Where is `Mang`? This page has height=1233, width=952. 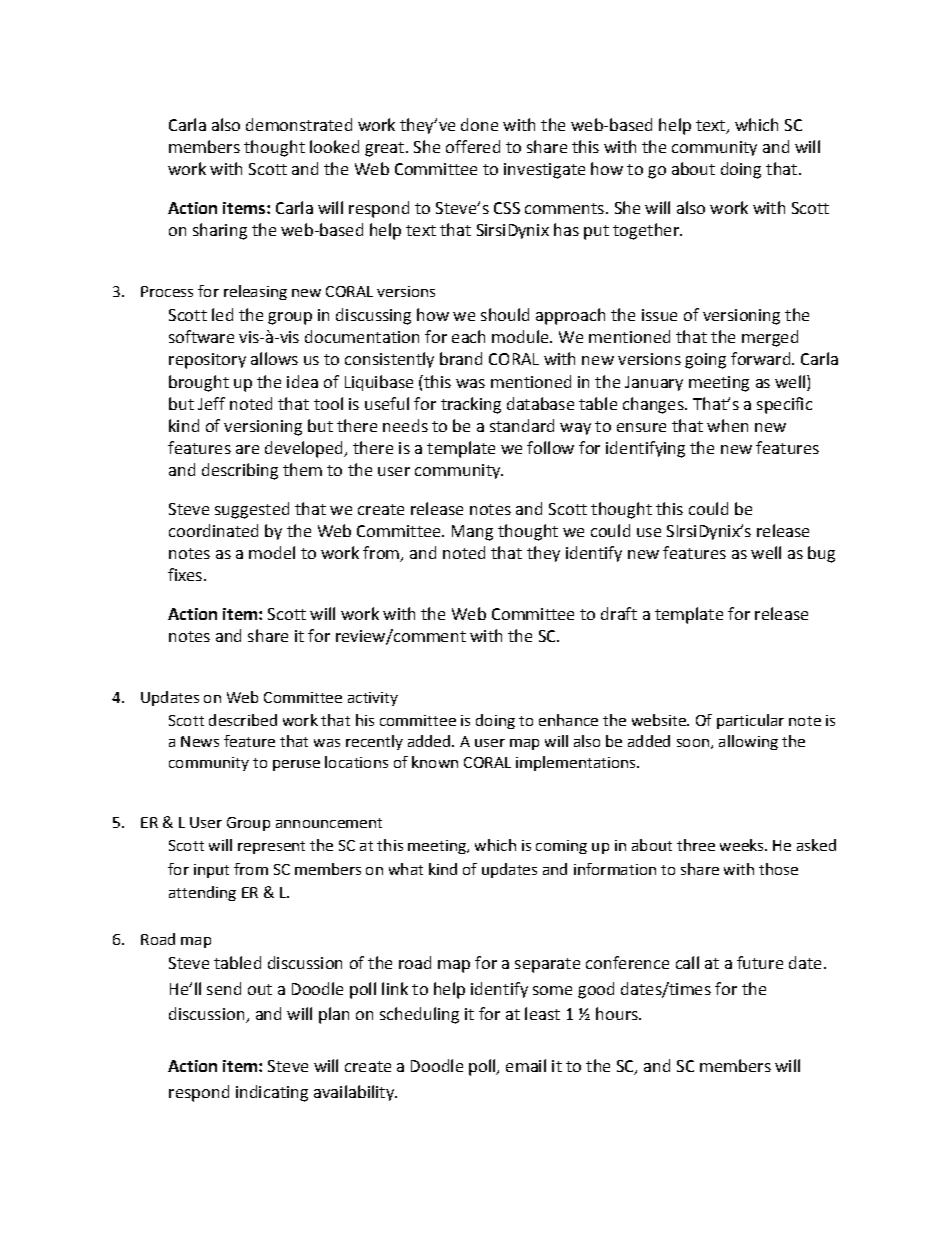 Mang is located at coordinates (472, 533).
